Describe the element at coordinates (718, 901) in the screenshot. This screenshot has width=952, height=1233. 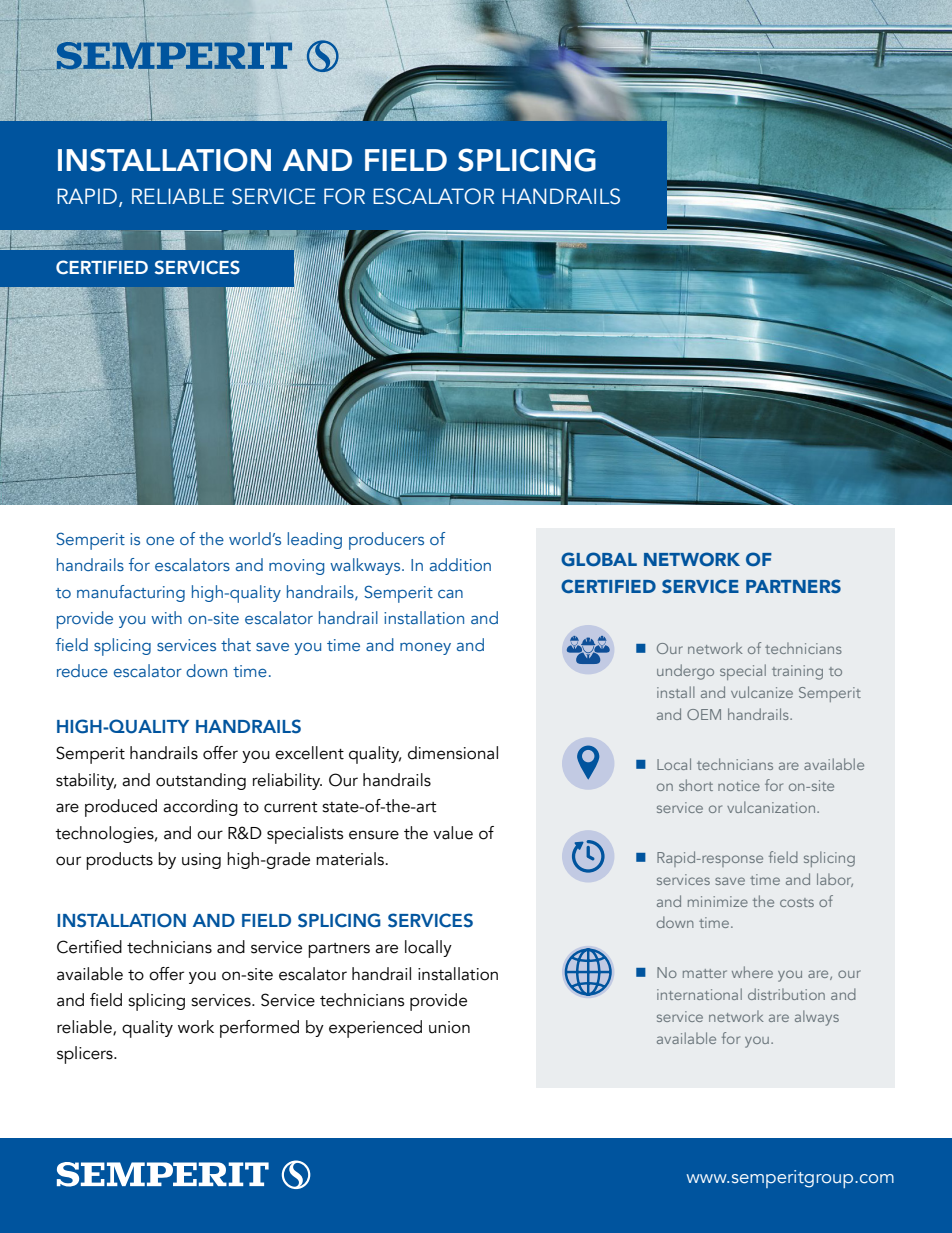
I see `minimize` at that location.
